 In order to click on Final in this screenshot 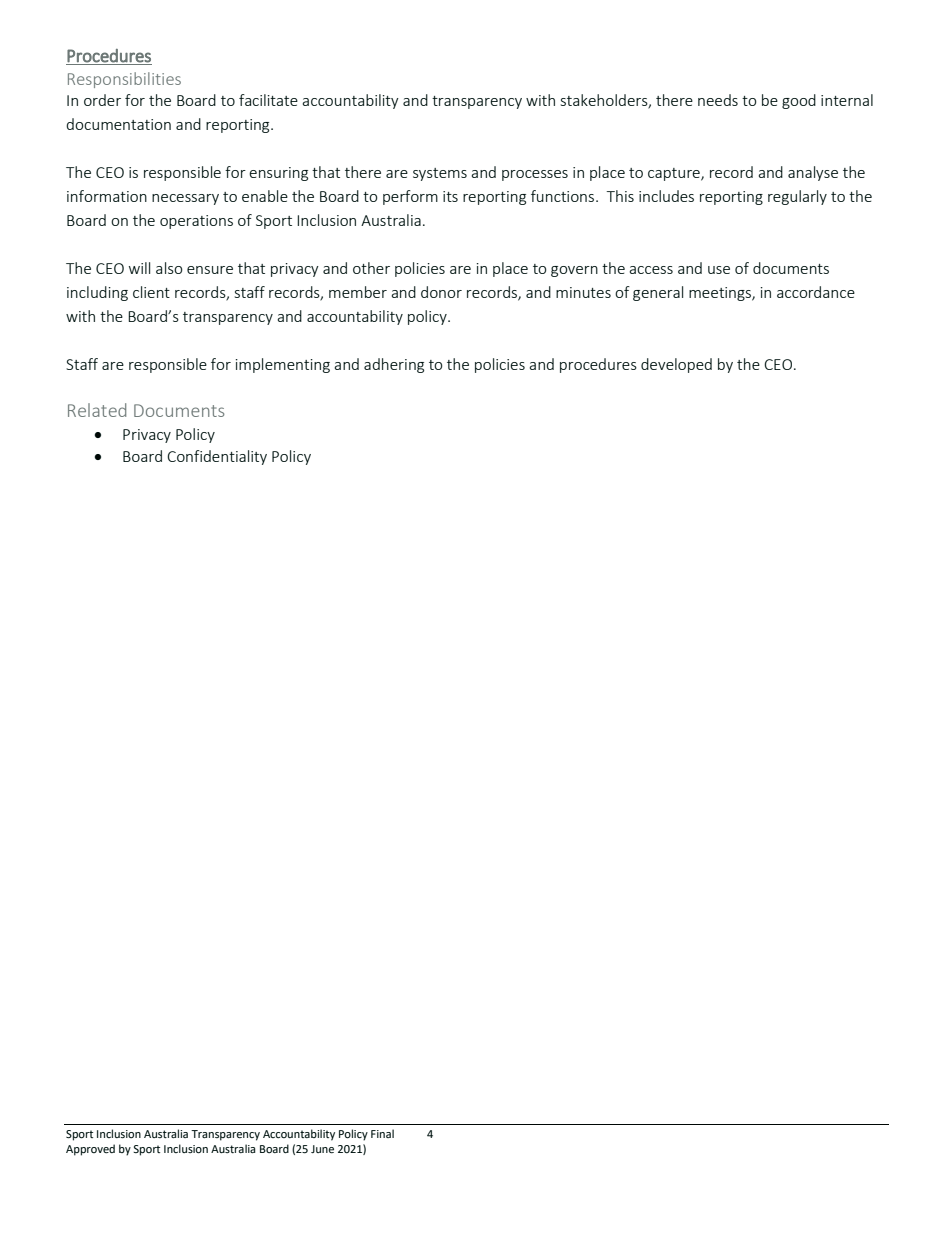, I will do `click(382, 1133)`.
